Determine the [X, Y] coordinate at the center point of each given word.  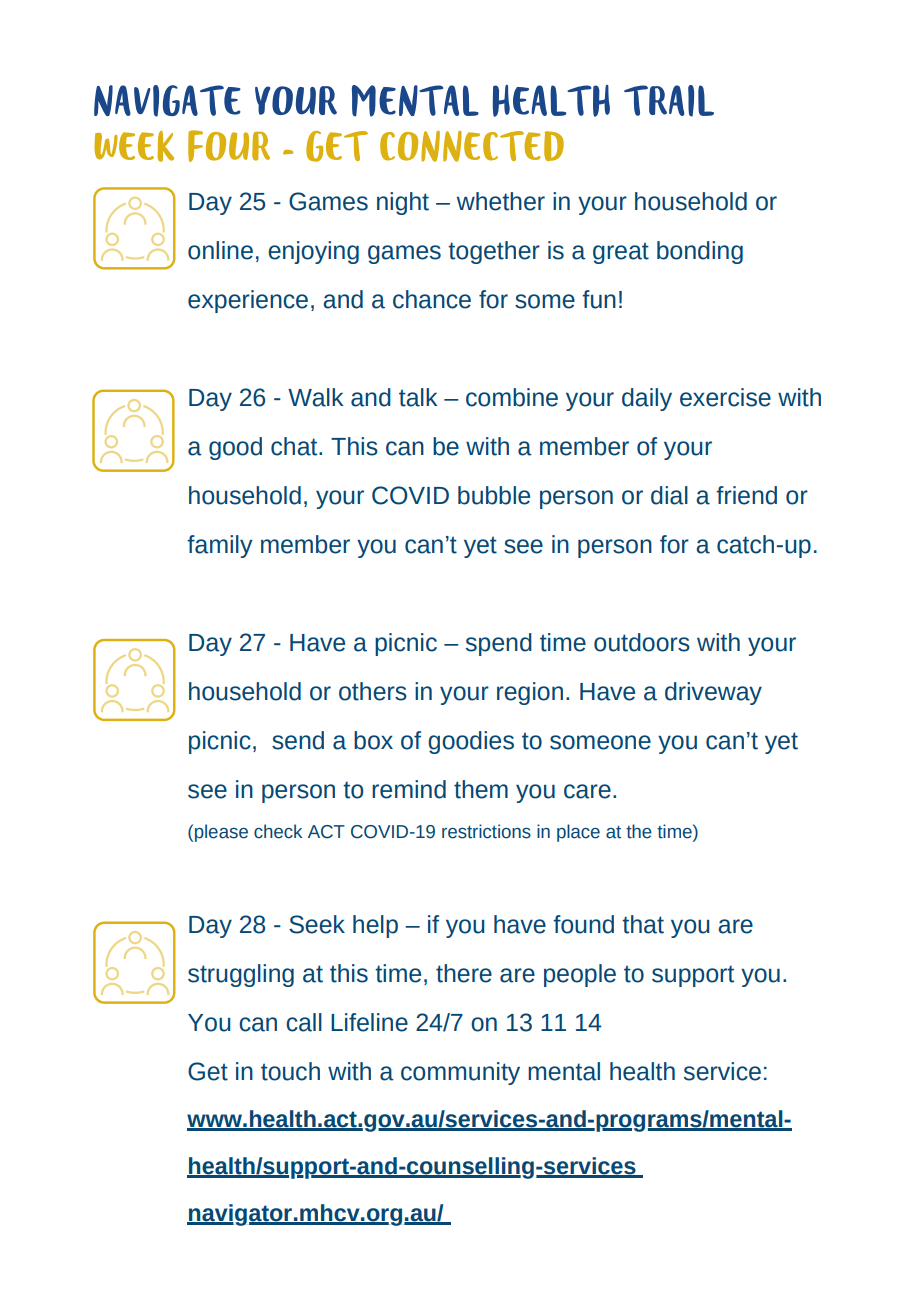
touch [290, 1071]
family [220, 546]
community [460, 1073]
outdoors [642, 642]
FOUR [229, 146]
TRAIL [669, 101]
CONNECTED [472, 146]
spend [499, 644]
